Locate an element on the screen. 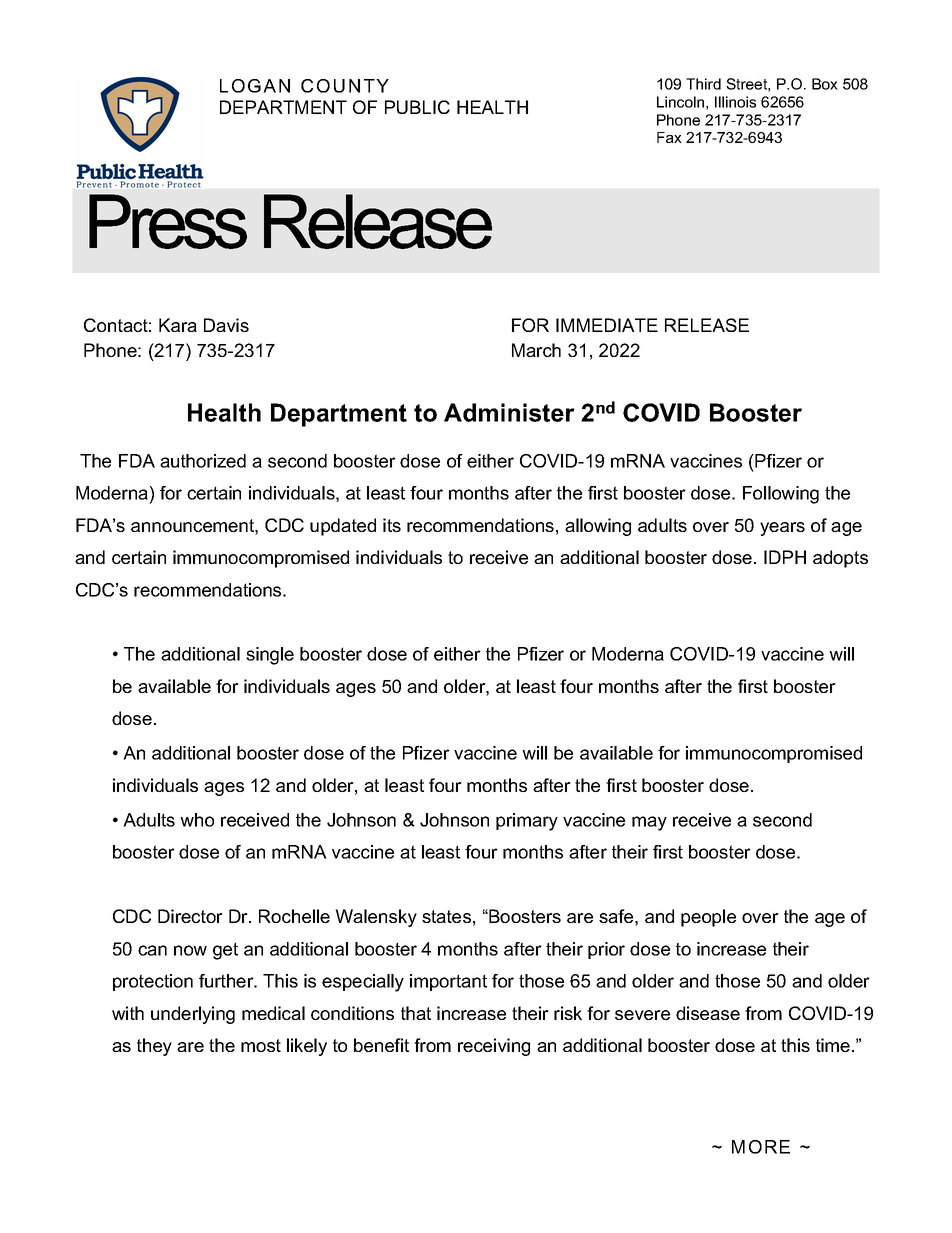  most is located at coordinates (261, 1045).
